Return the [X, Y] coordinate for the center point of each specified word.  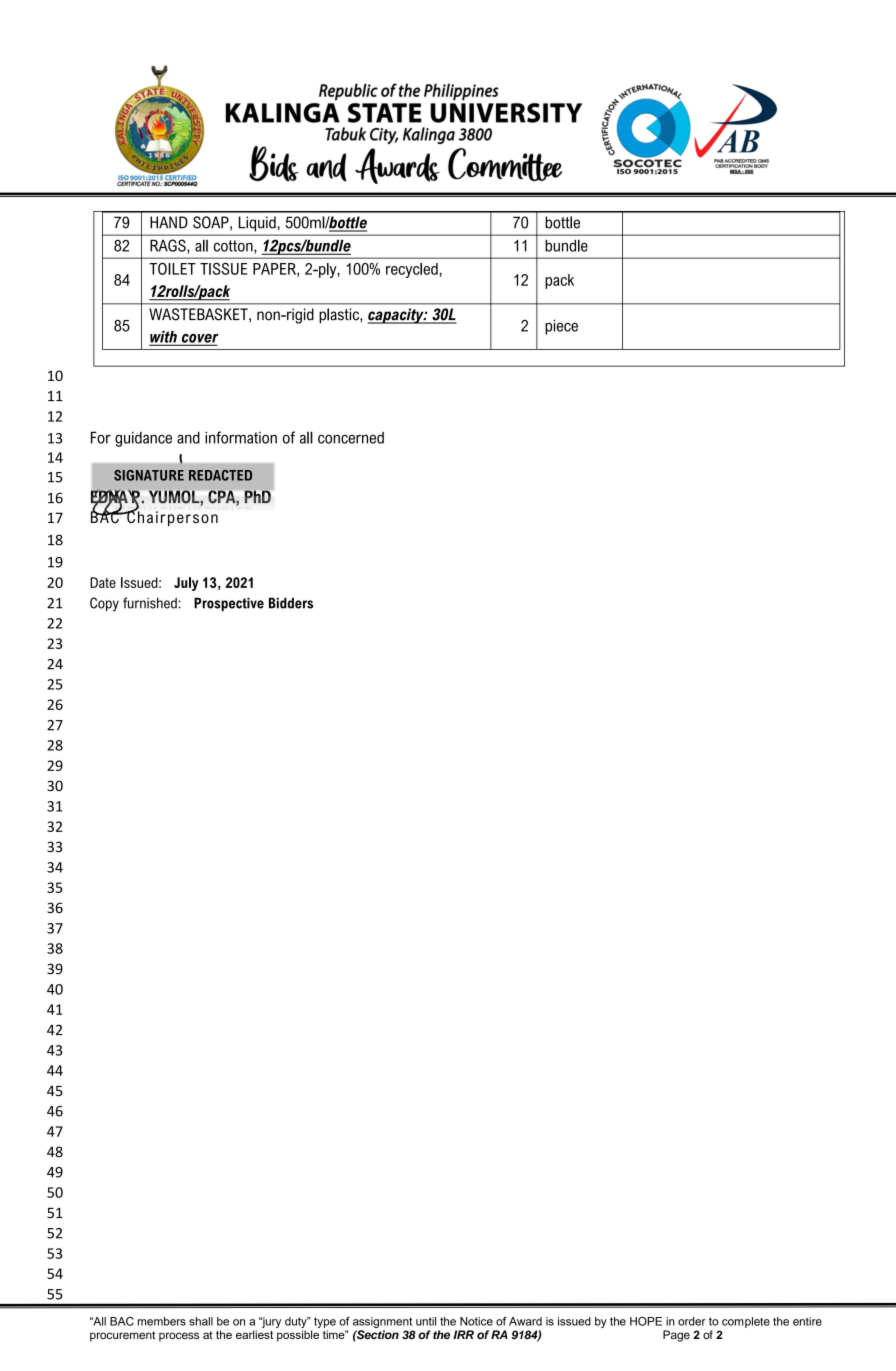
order [692, 1321]
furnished [151, 603]
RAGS [169, 246]
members [162, 1321]
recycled [412, 270]
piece [561, 327]
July [186, 584]
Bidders [291, 603]
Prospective [229, 604]
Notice [476, 1321]
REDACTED [220, 475]
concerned [351, 438]
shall [201, 1321]
